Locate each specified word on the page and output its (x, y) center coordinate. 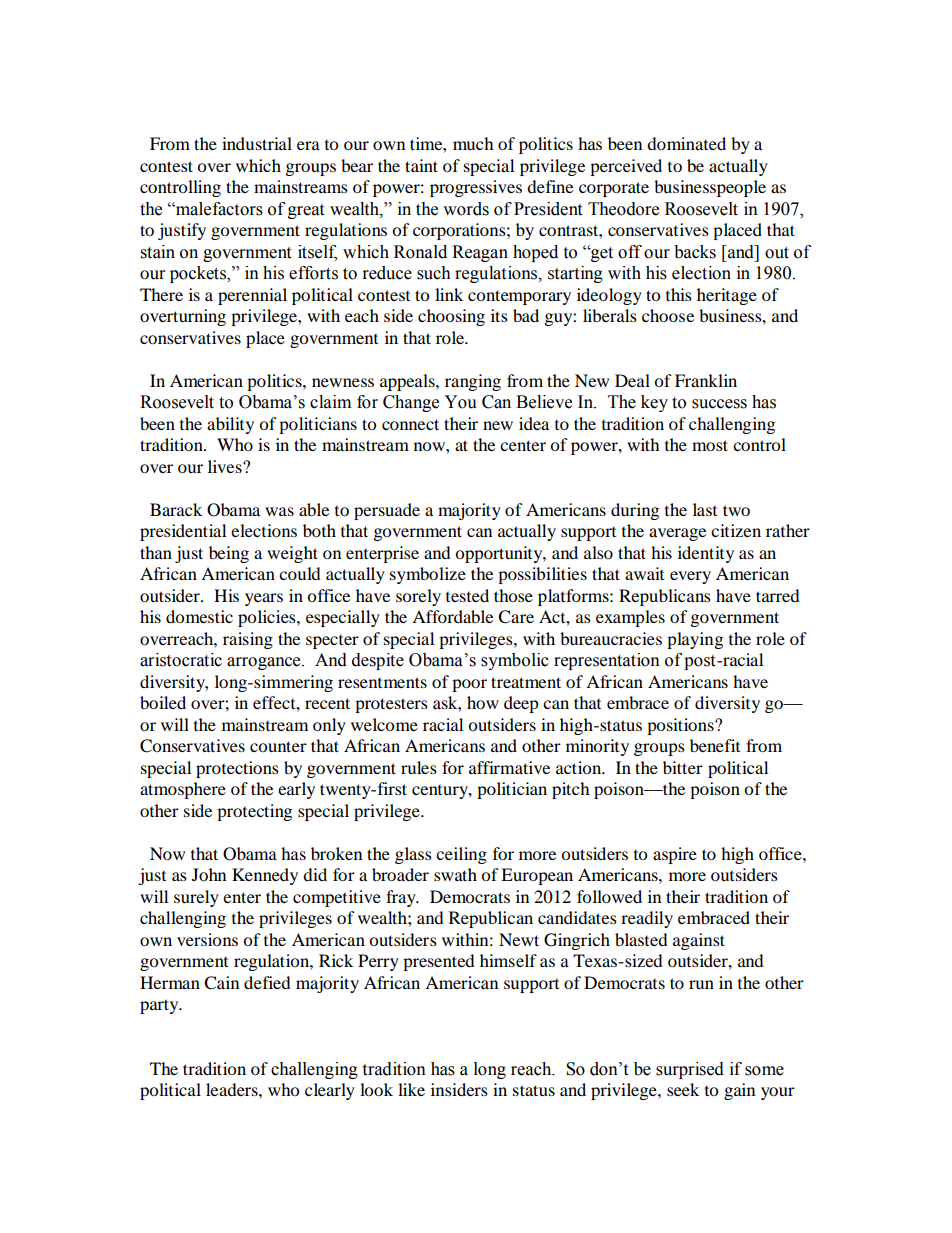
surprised (690, 1070)
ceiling (461, 855)
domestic (199, 616)
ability (230, 425)
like (411, 1089)
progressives (476, 188)
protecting (254, 812)
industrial (257, 143)
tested (467, 595)
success (719, 404)
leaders (233, 1089)
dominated (686, 143)
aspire (675, 855)
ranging (473, 382)
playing (695, 640)
